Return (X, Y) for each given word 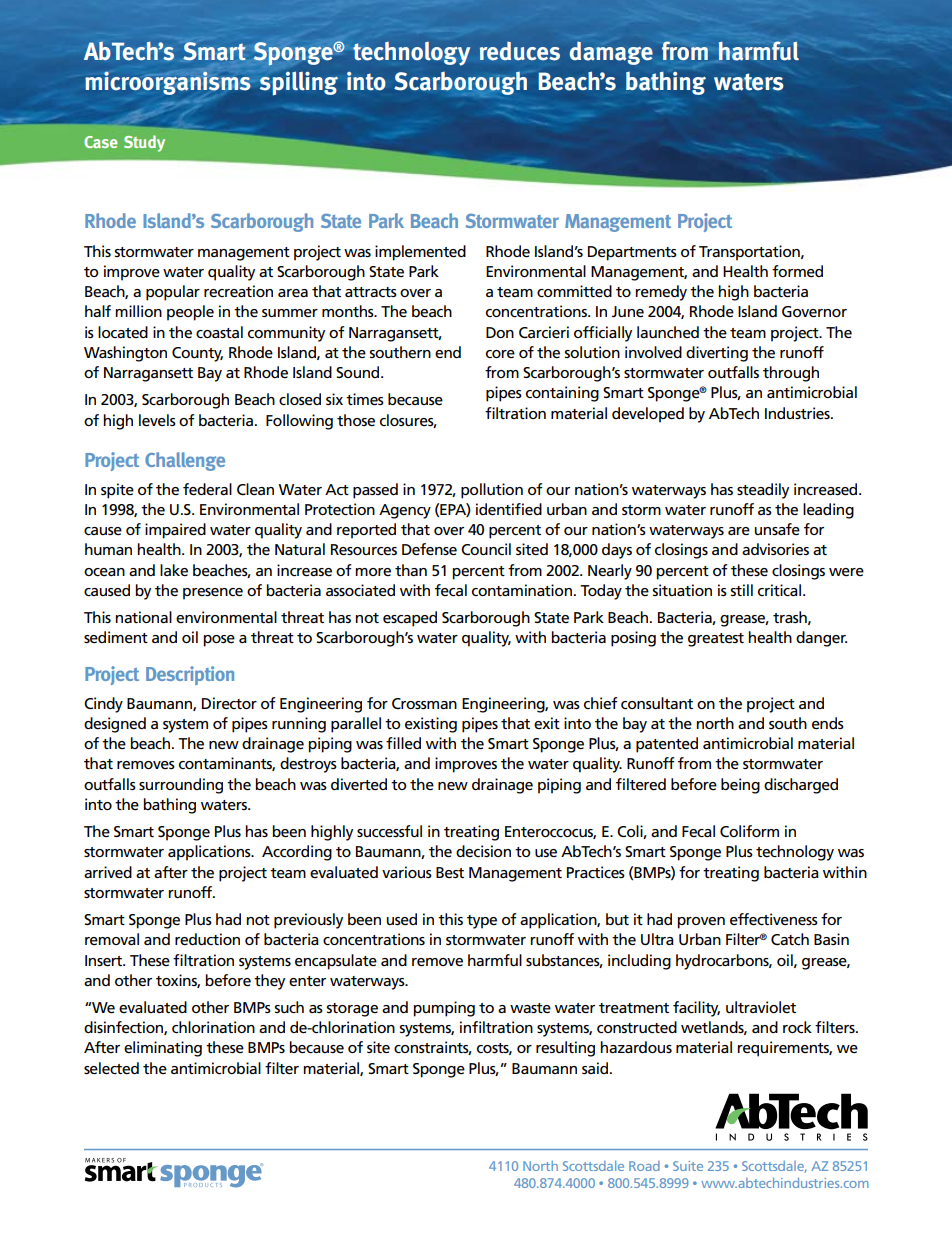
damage (611, 53)
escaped (410, 619)
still (741, 590)
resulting (565, 1049)
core (500, 354)
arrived (108, 872)
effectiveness (774, 919)
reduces (520, 51)
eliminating (163, 1049)
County (197, 354)
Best (450, 872)
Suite (688, 1166)
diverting (717, 354)
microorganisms (168, 83)
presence (213, 594)
